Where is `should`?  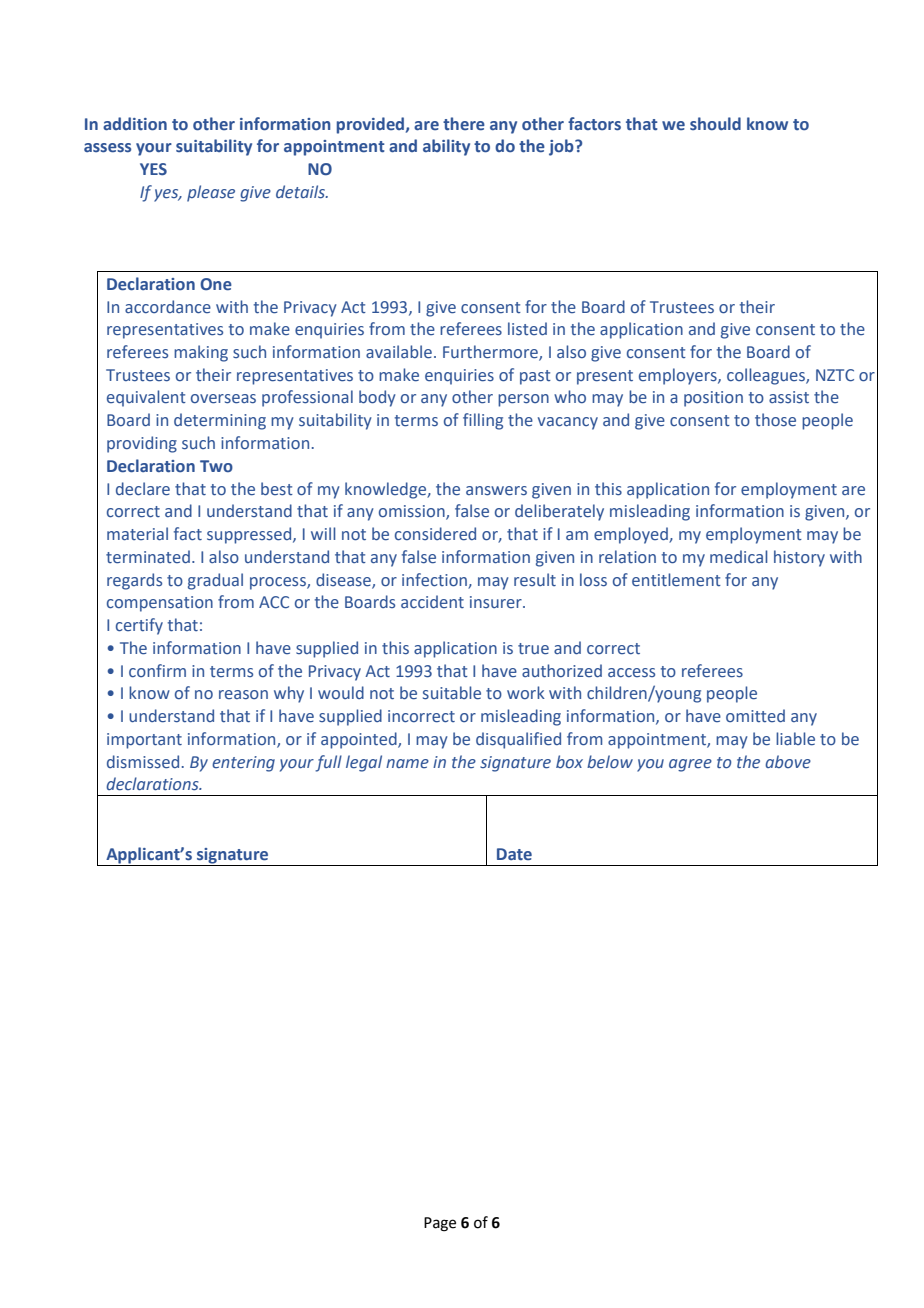
should is located at coordinates (715, 123).
